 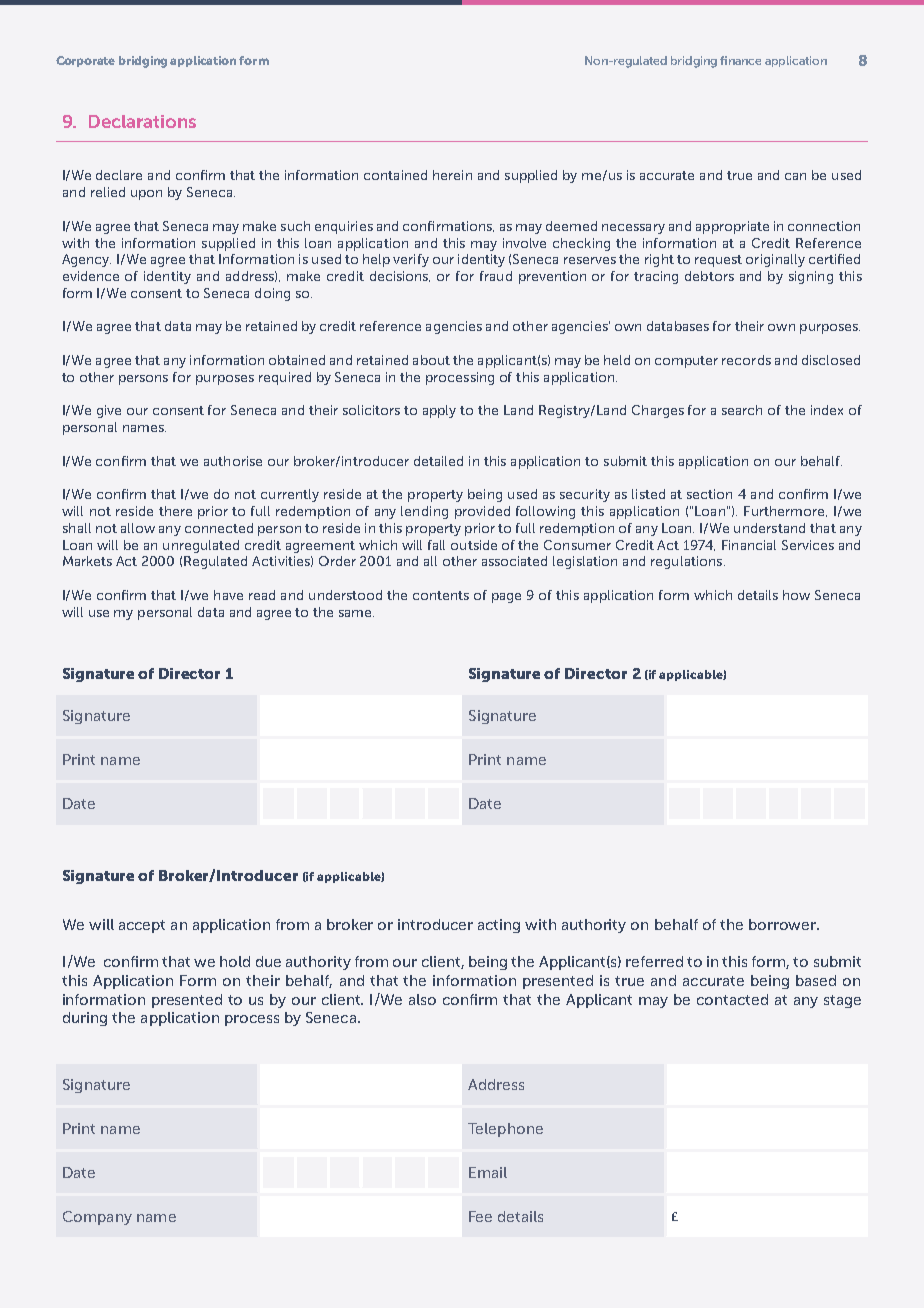 What do you see at coordinates (142, 121) in the screenshot?
I see `Declarations` at bounding box center [142, 121].
